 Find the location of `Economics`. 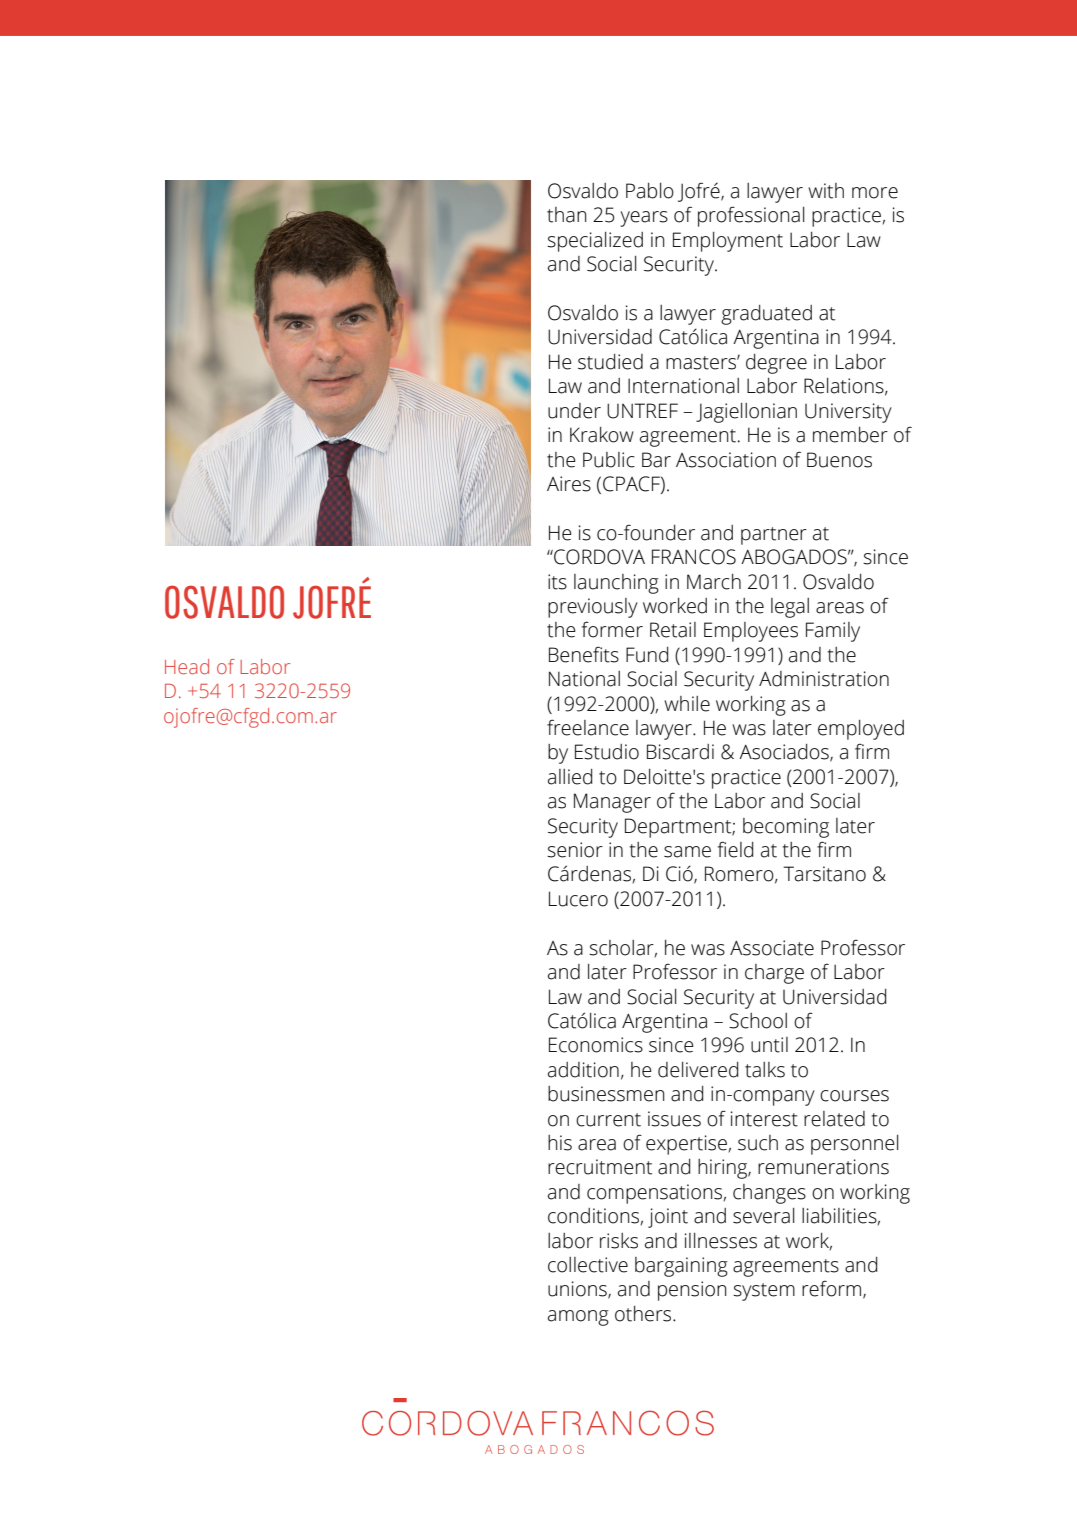

Economics is located at coordinates (596, 1045).
